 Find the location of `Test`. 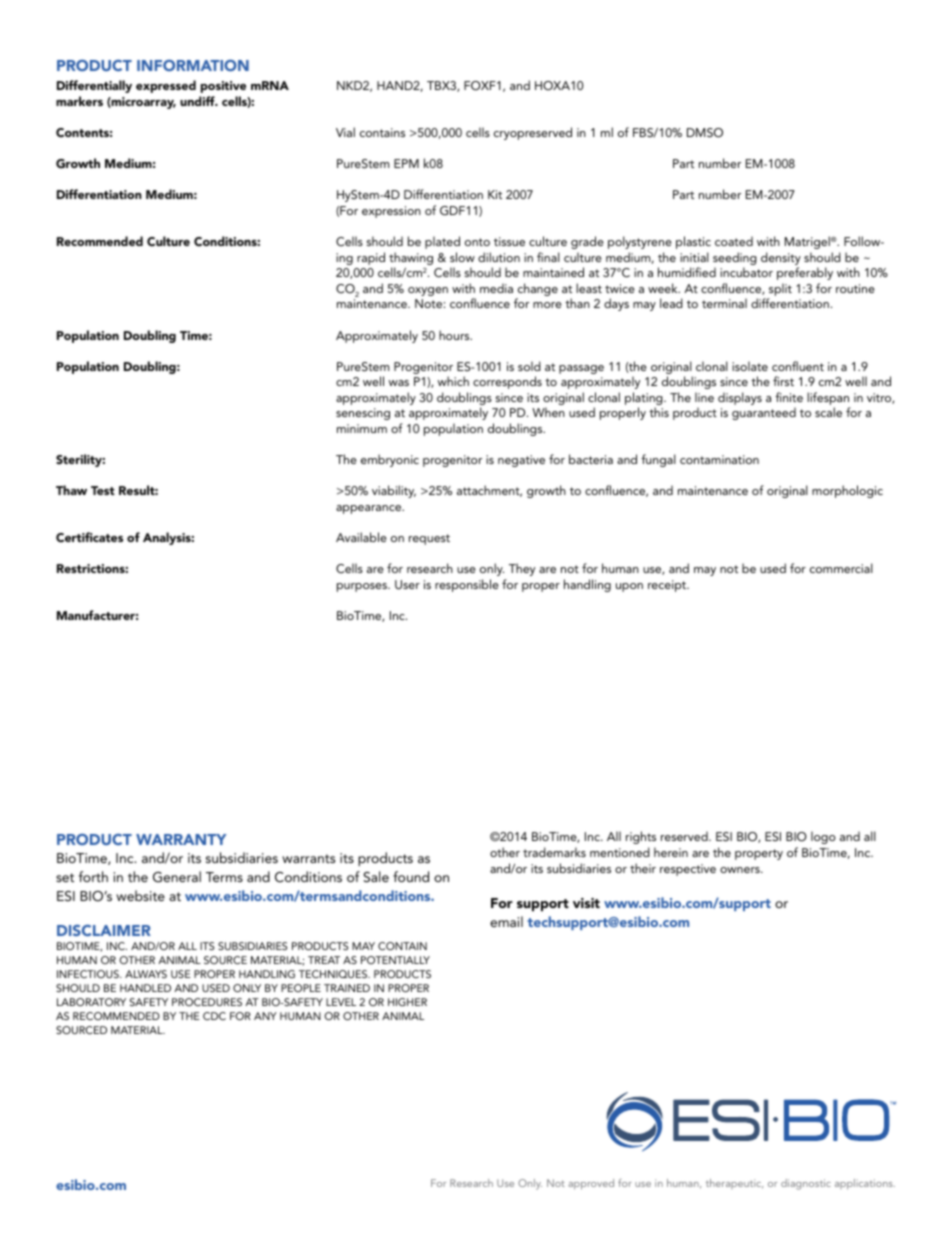

Test is located at coordinates (103, 490).
